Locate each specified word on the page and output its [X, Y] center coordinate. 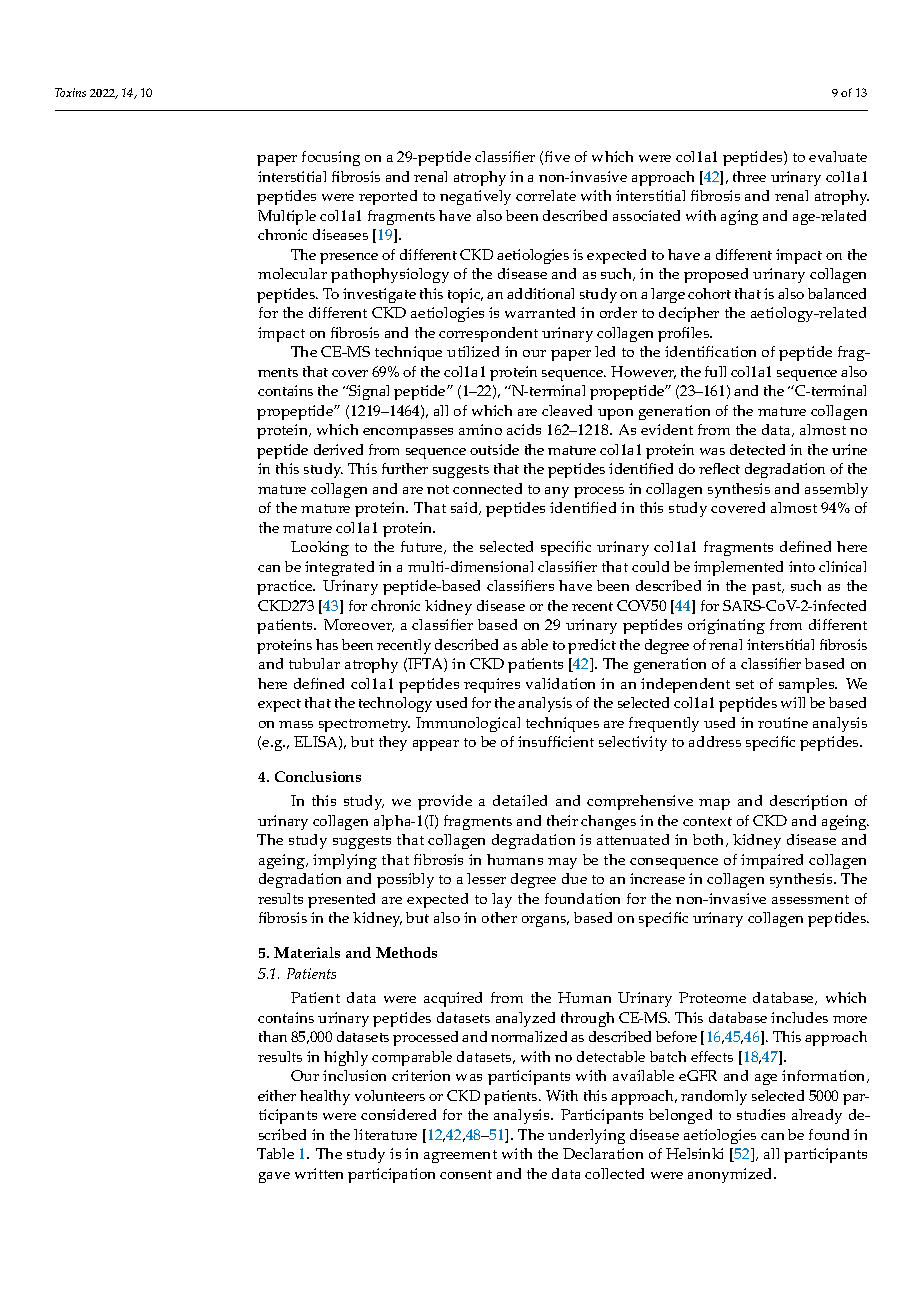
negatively [475, 197]
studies [761, 1114]
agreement [460, 1156]
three [749, 176]
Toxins [70, 92]
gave [274, 1177]
